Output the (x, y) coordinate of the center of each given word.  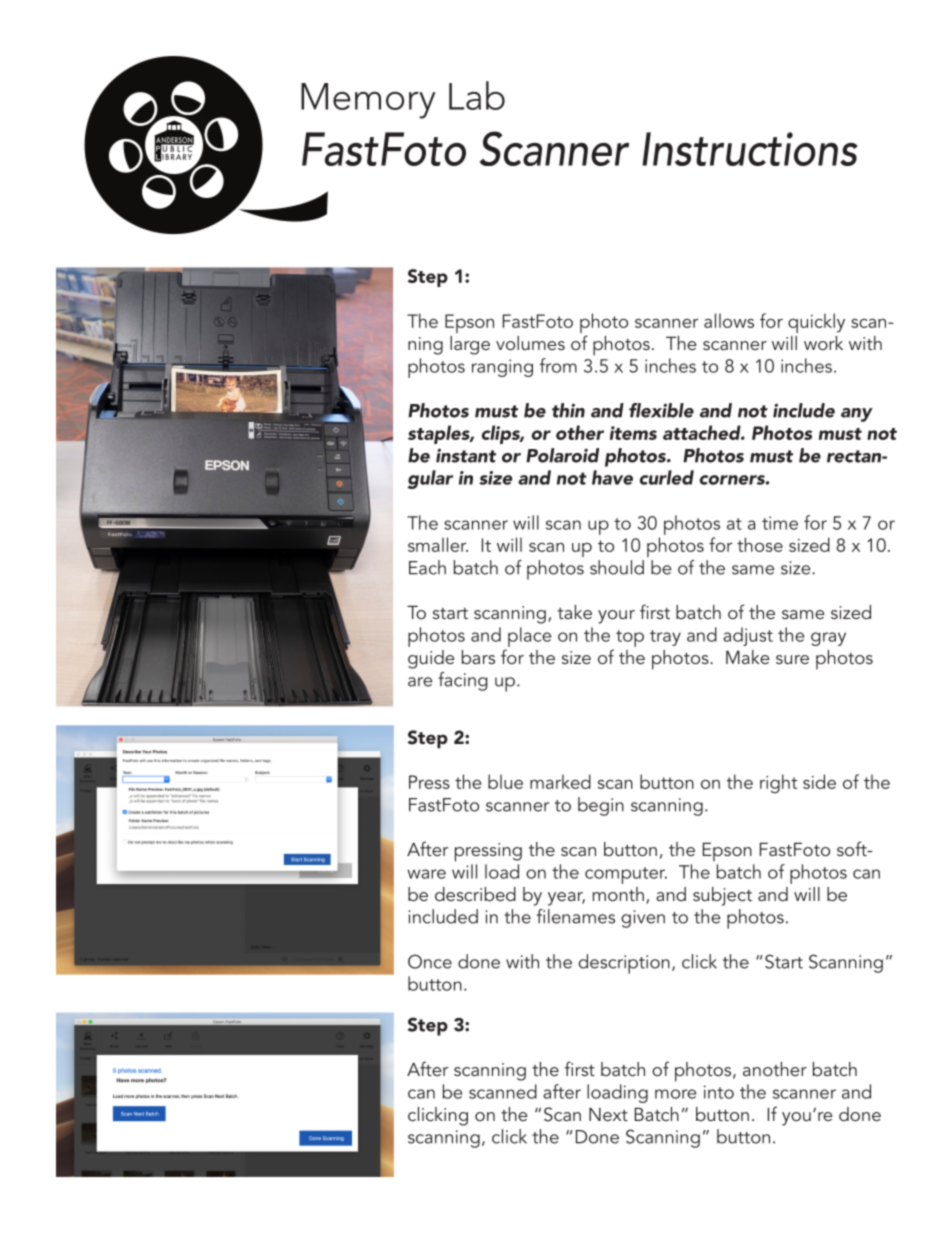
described (475, 894)
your (616, 617)
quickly (816, 323)
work (823, 343)
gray (828, 639)
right (778, 783)
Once (430, 961)
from (558, 365)
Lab (477, 95)
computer (626, 875)
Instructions (750, 149)
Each (427, 567)
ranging (502, 368)
